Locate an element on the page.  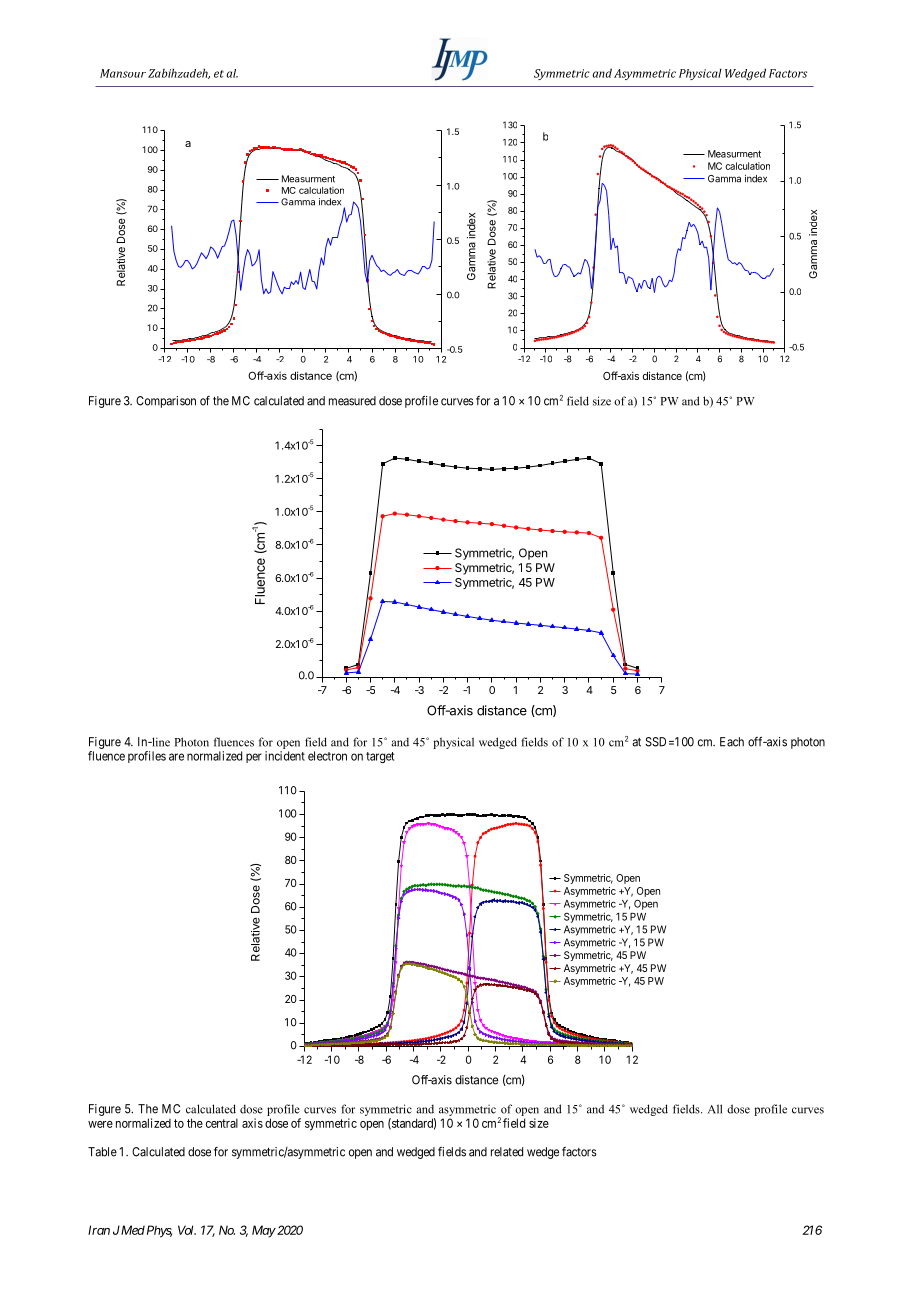
Each is located at coordinates (732, 742).
